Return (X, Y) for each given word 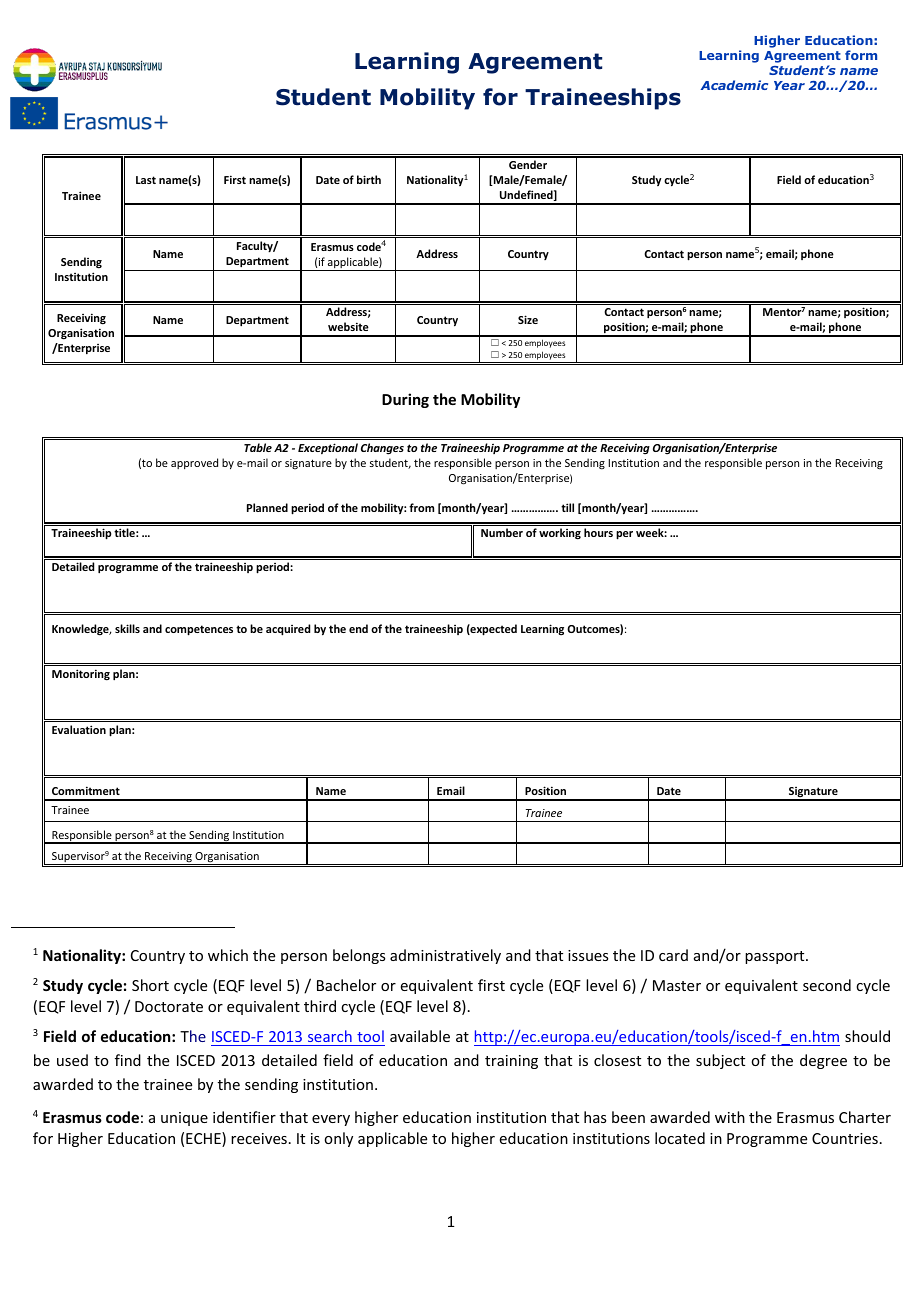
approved (194, 463)
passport (776, 957)
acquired (288, 630)
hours (598, 532)
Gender (528, 164)
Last (146, 180)
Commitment (86, 790)
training (511, 1062)
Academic (734, 85)
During (405, 400)
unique (184, 1119)
